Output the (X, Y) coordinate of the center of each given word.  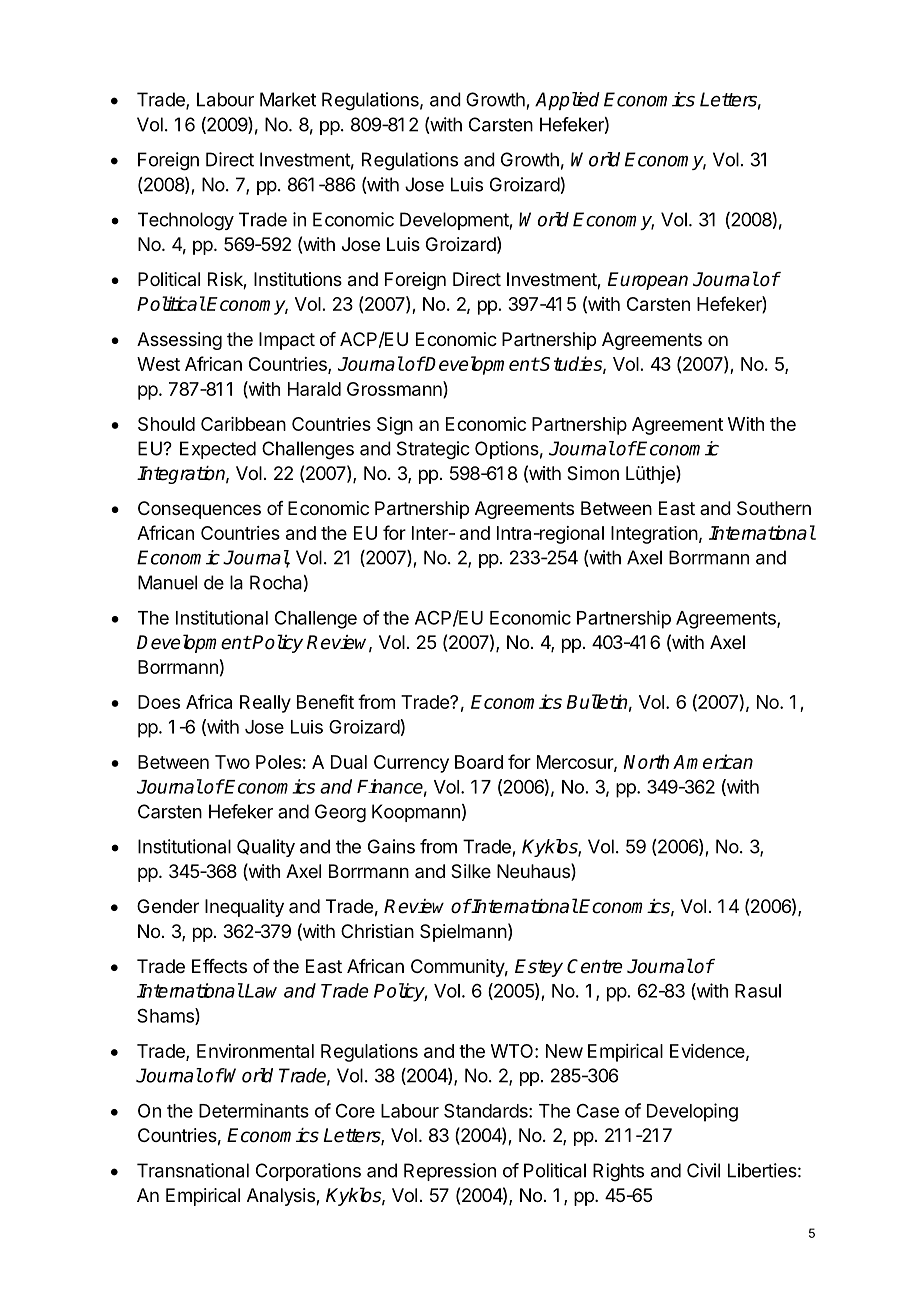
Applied (567, 101)
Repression (450, 1172)
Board (479, 762)
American (713, 761)
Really (265, 704)
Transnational (193, 1170)
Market (288, 99)
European (648, 281)
